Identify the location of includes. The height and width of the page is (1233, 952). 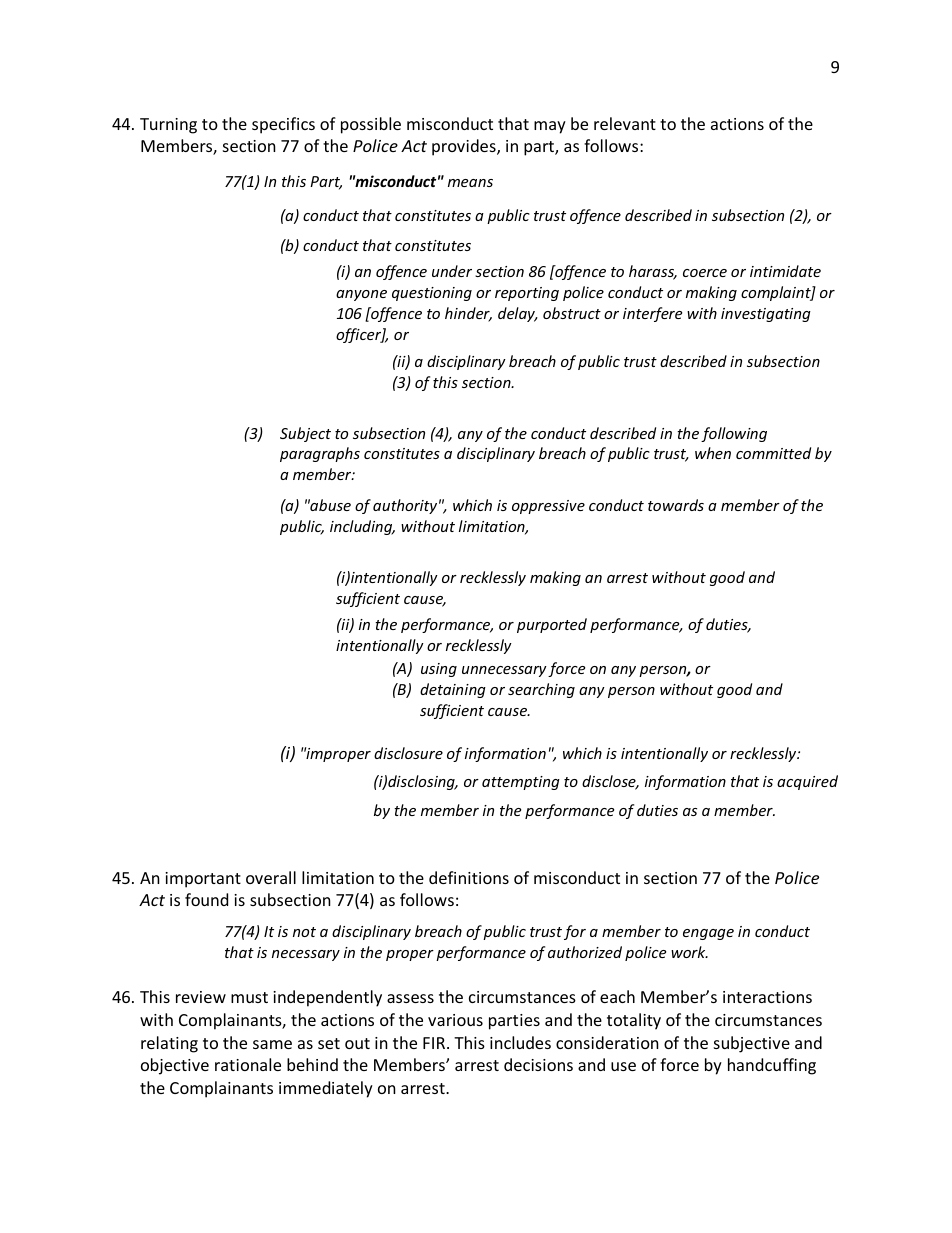
(520, 1042).
